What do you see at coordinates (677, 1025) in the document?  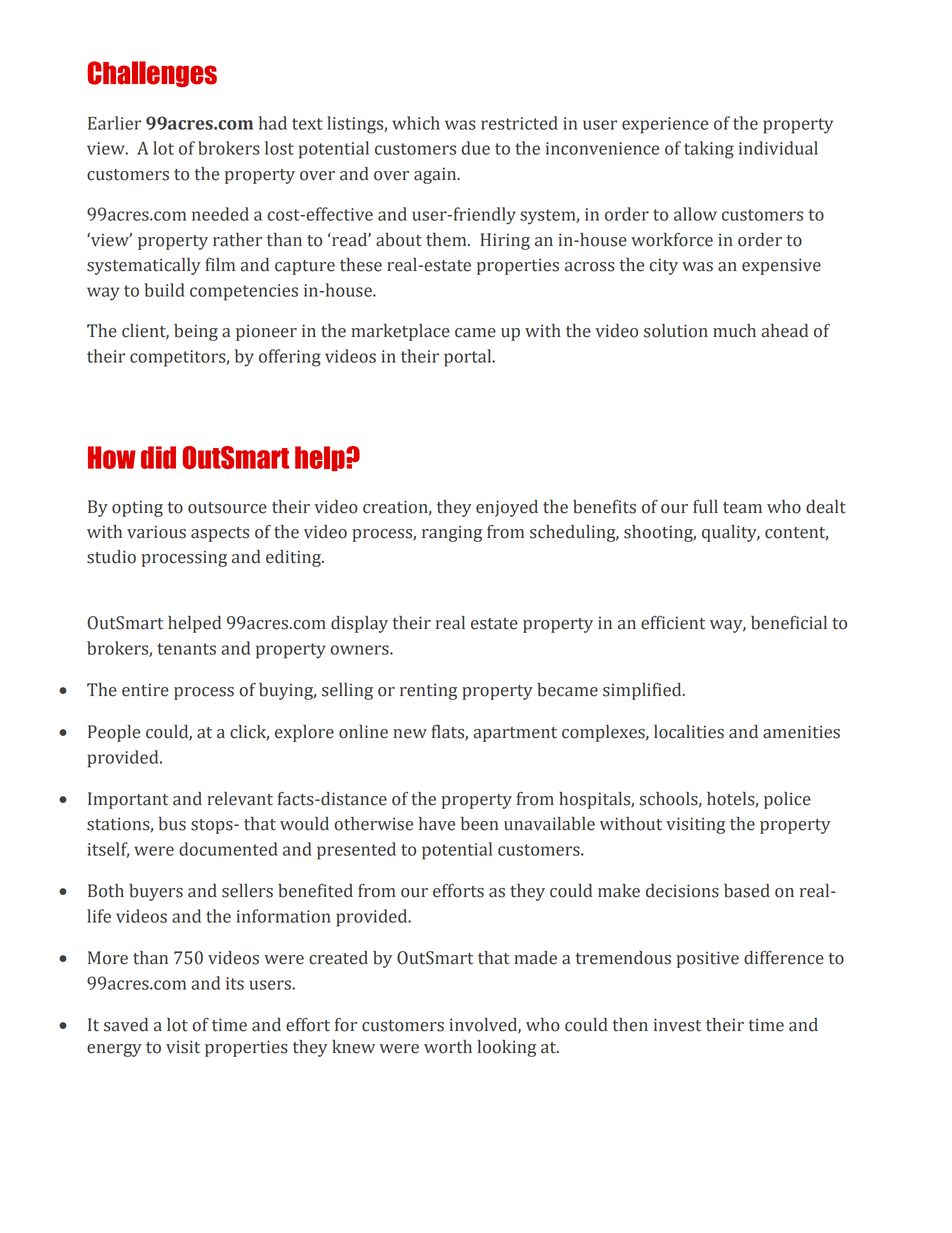 I see `invest` at bounding box center [677, 1025].
